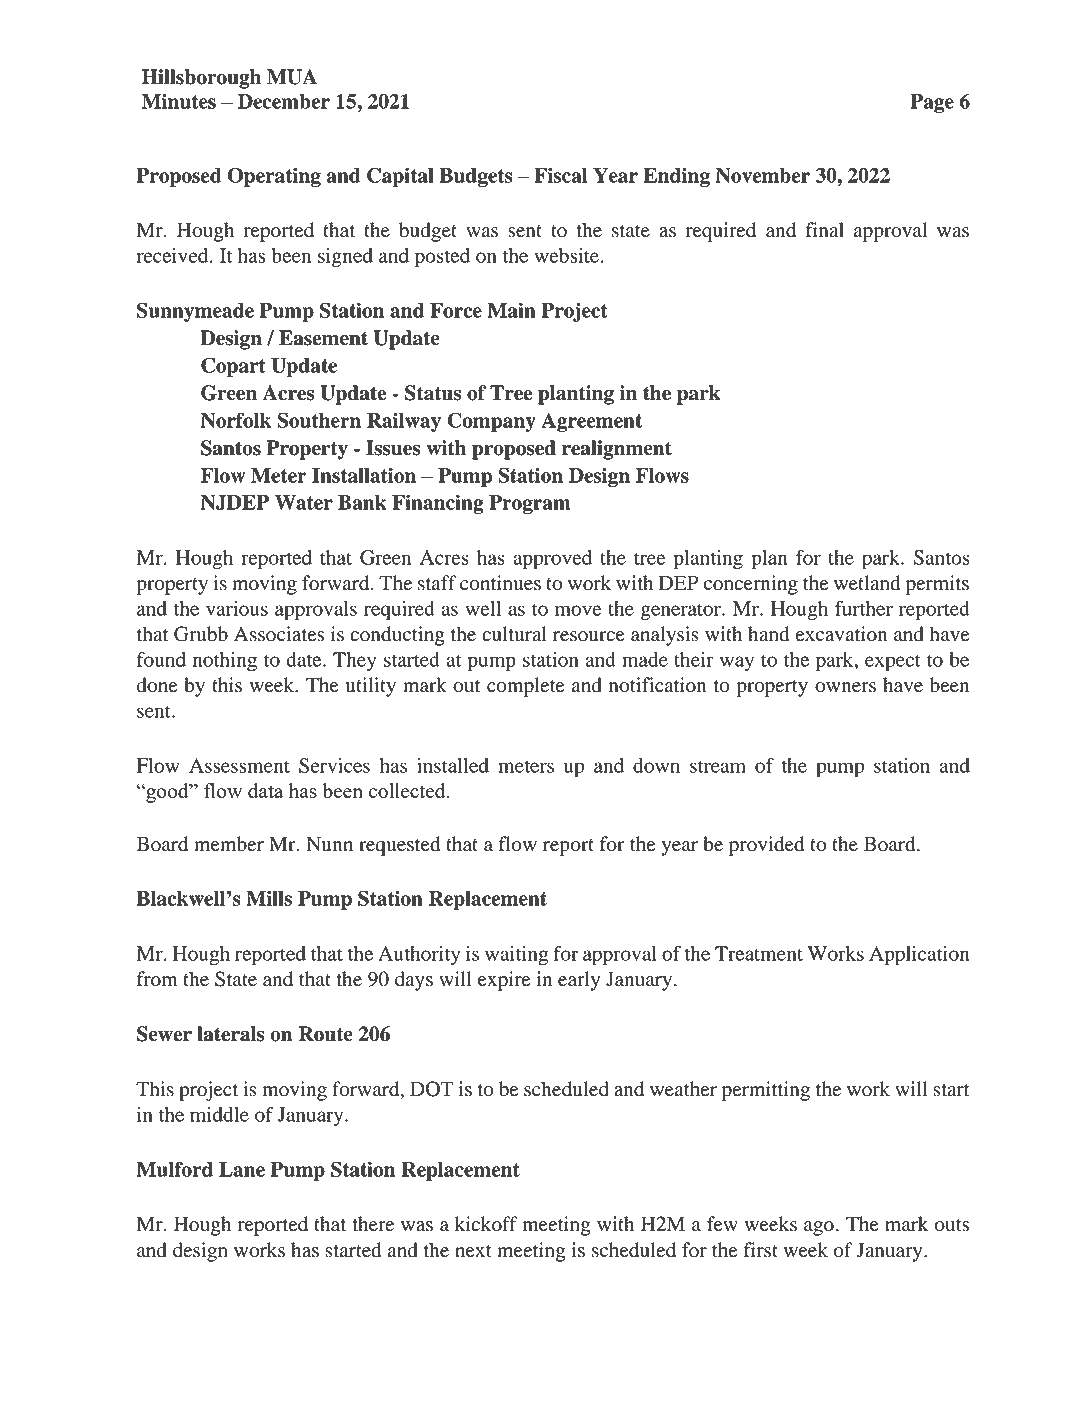 The height and width of the image is (1410, 1090). What do you see at coordinates (516, 956) in the image?
I see `waiting` at bounding box center [516, 956].
